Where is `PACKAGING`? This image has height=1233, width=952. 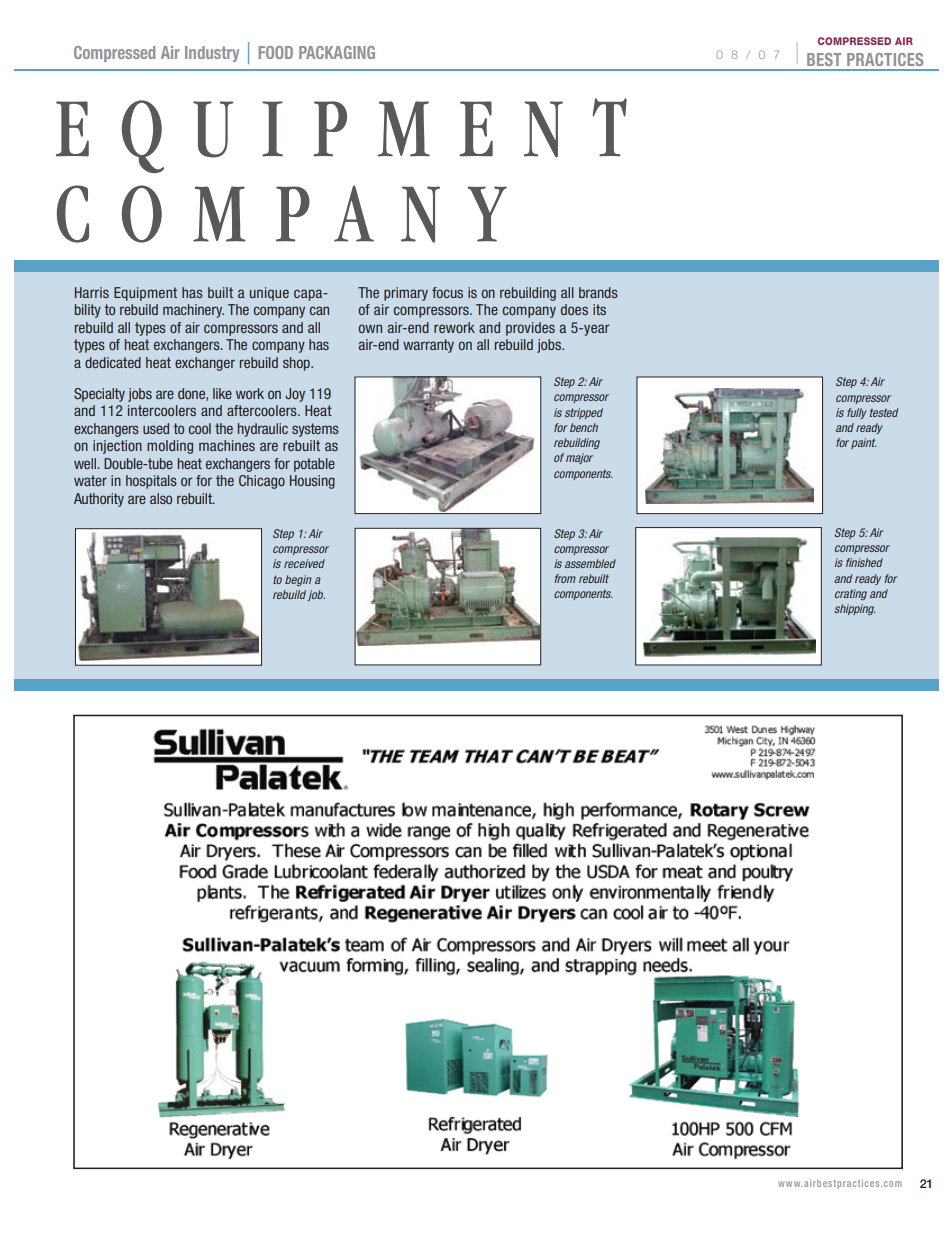
PACKAGING is located at coordinates (337, 52).
